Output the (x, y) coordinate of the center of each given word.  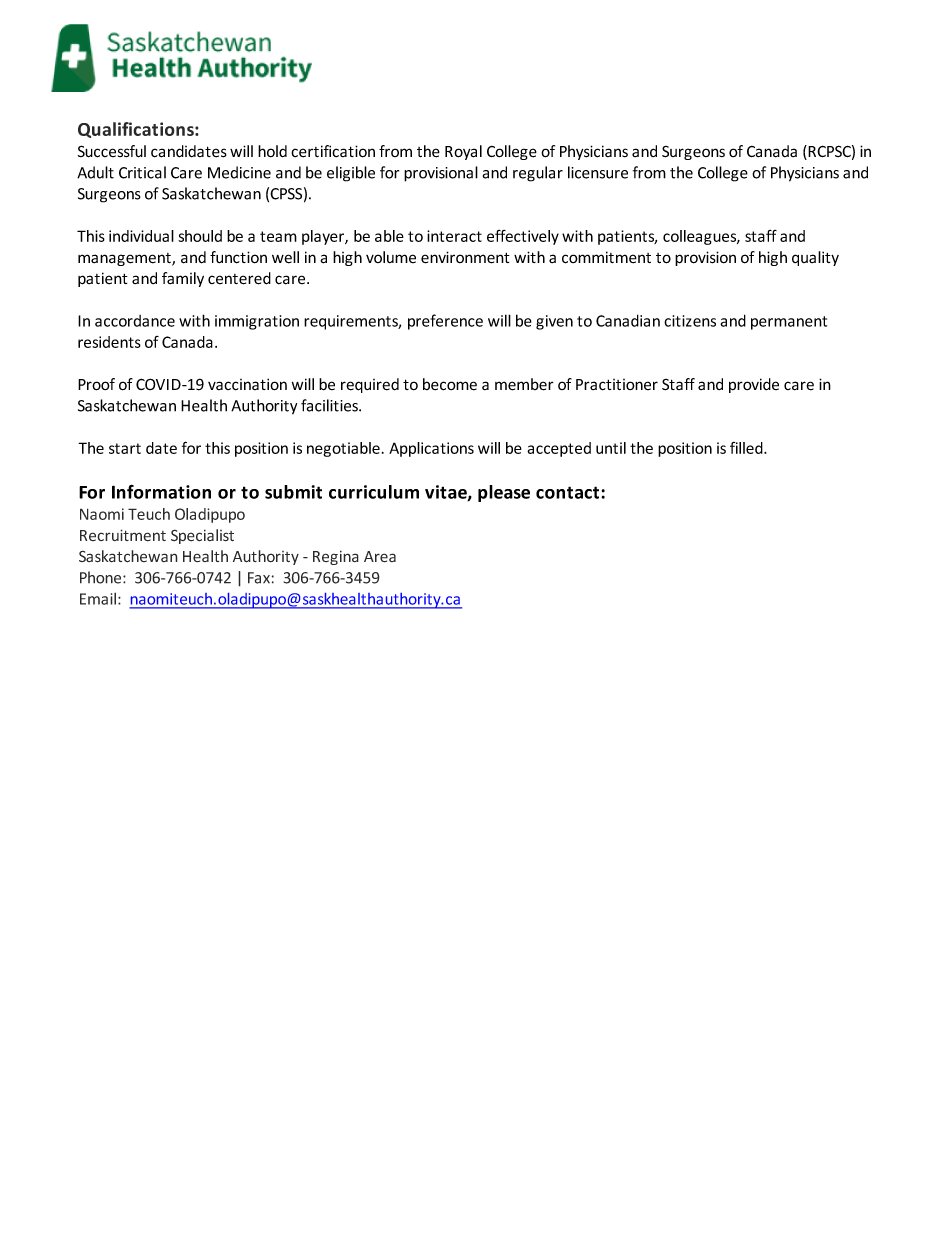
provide (754, 385)
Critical (142, 172)
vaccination (247, 384)
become (450, 384)
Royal (463, 152)
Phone (102, 577)
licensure (598, 172)
